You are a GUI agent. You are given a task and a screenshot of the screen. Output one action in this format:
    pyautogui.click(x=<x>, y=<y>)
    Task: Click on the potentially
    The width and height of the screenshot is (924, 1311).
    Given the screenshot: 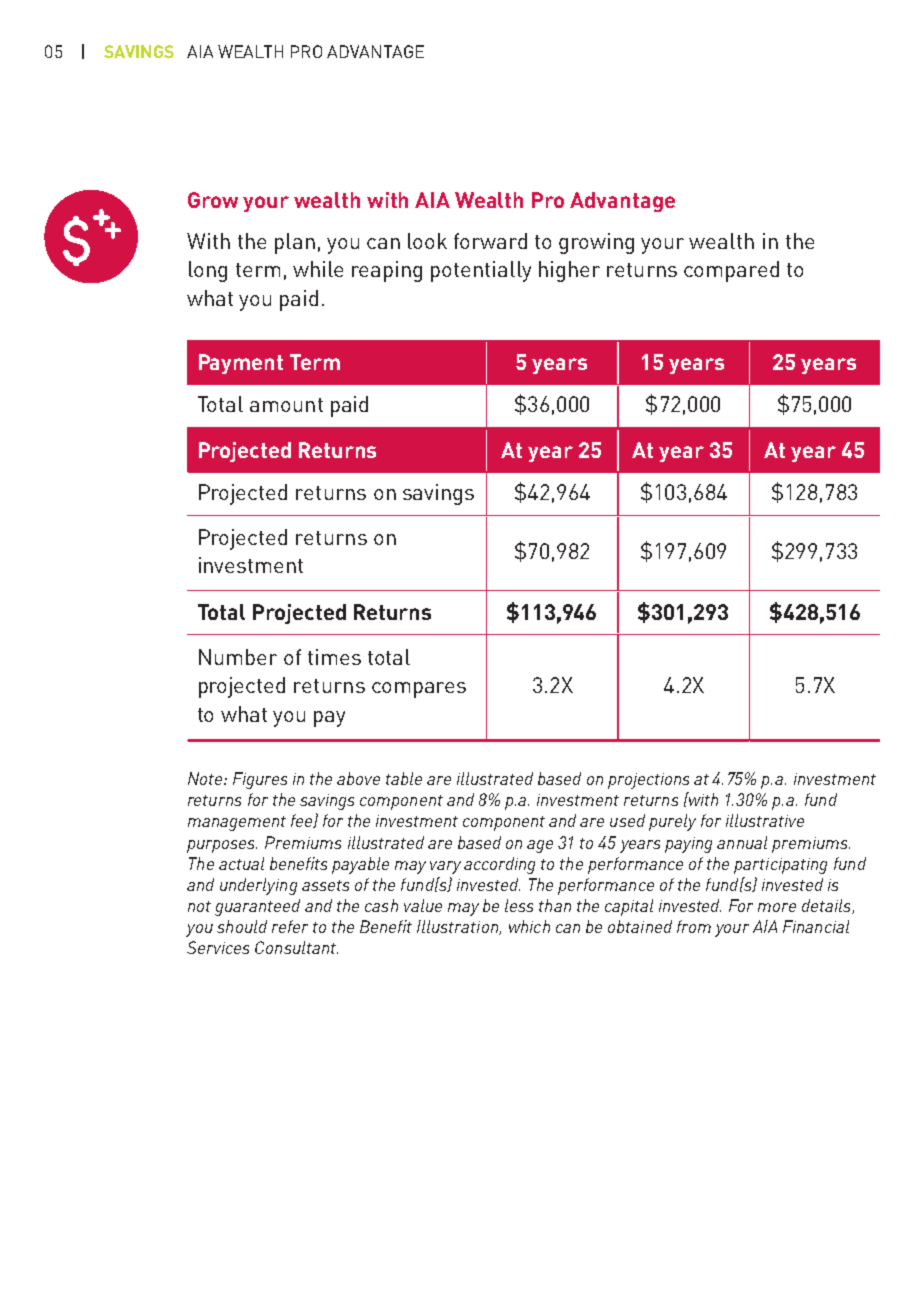 What is the action you would take?
    pyautogui.click(x=481, y=271)
